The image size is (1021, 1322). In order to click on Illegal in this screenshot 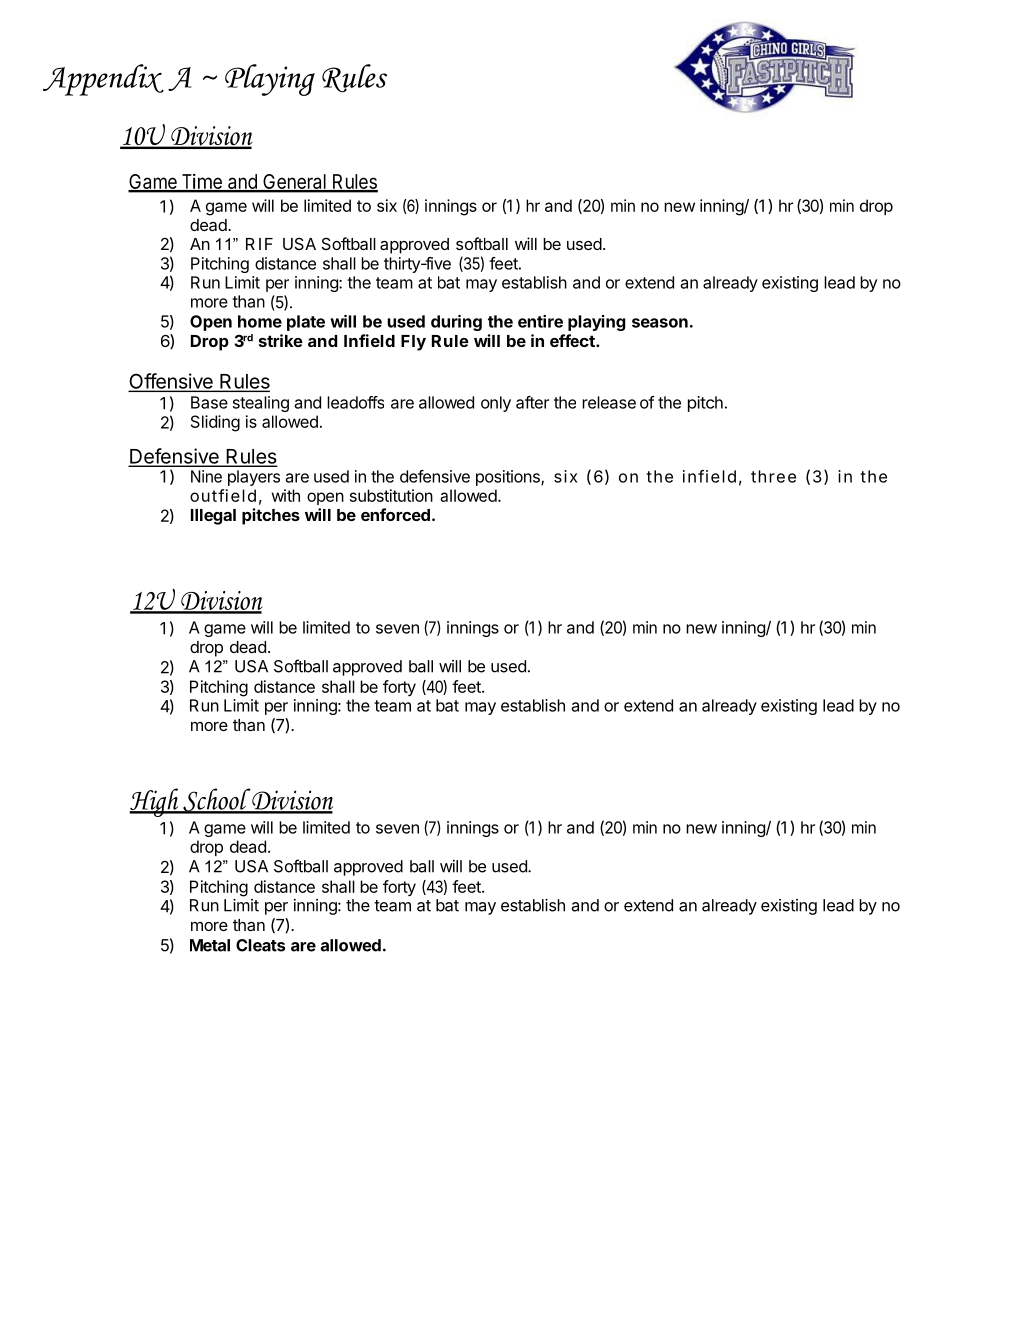, I will do `click(213, 517)`.
